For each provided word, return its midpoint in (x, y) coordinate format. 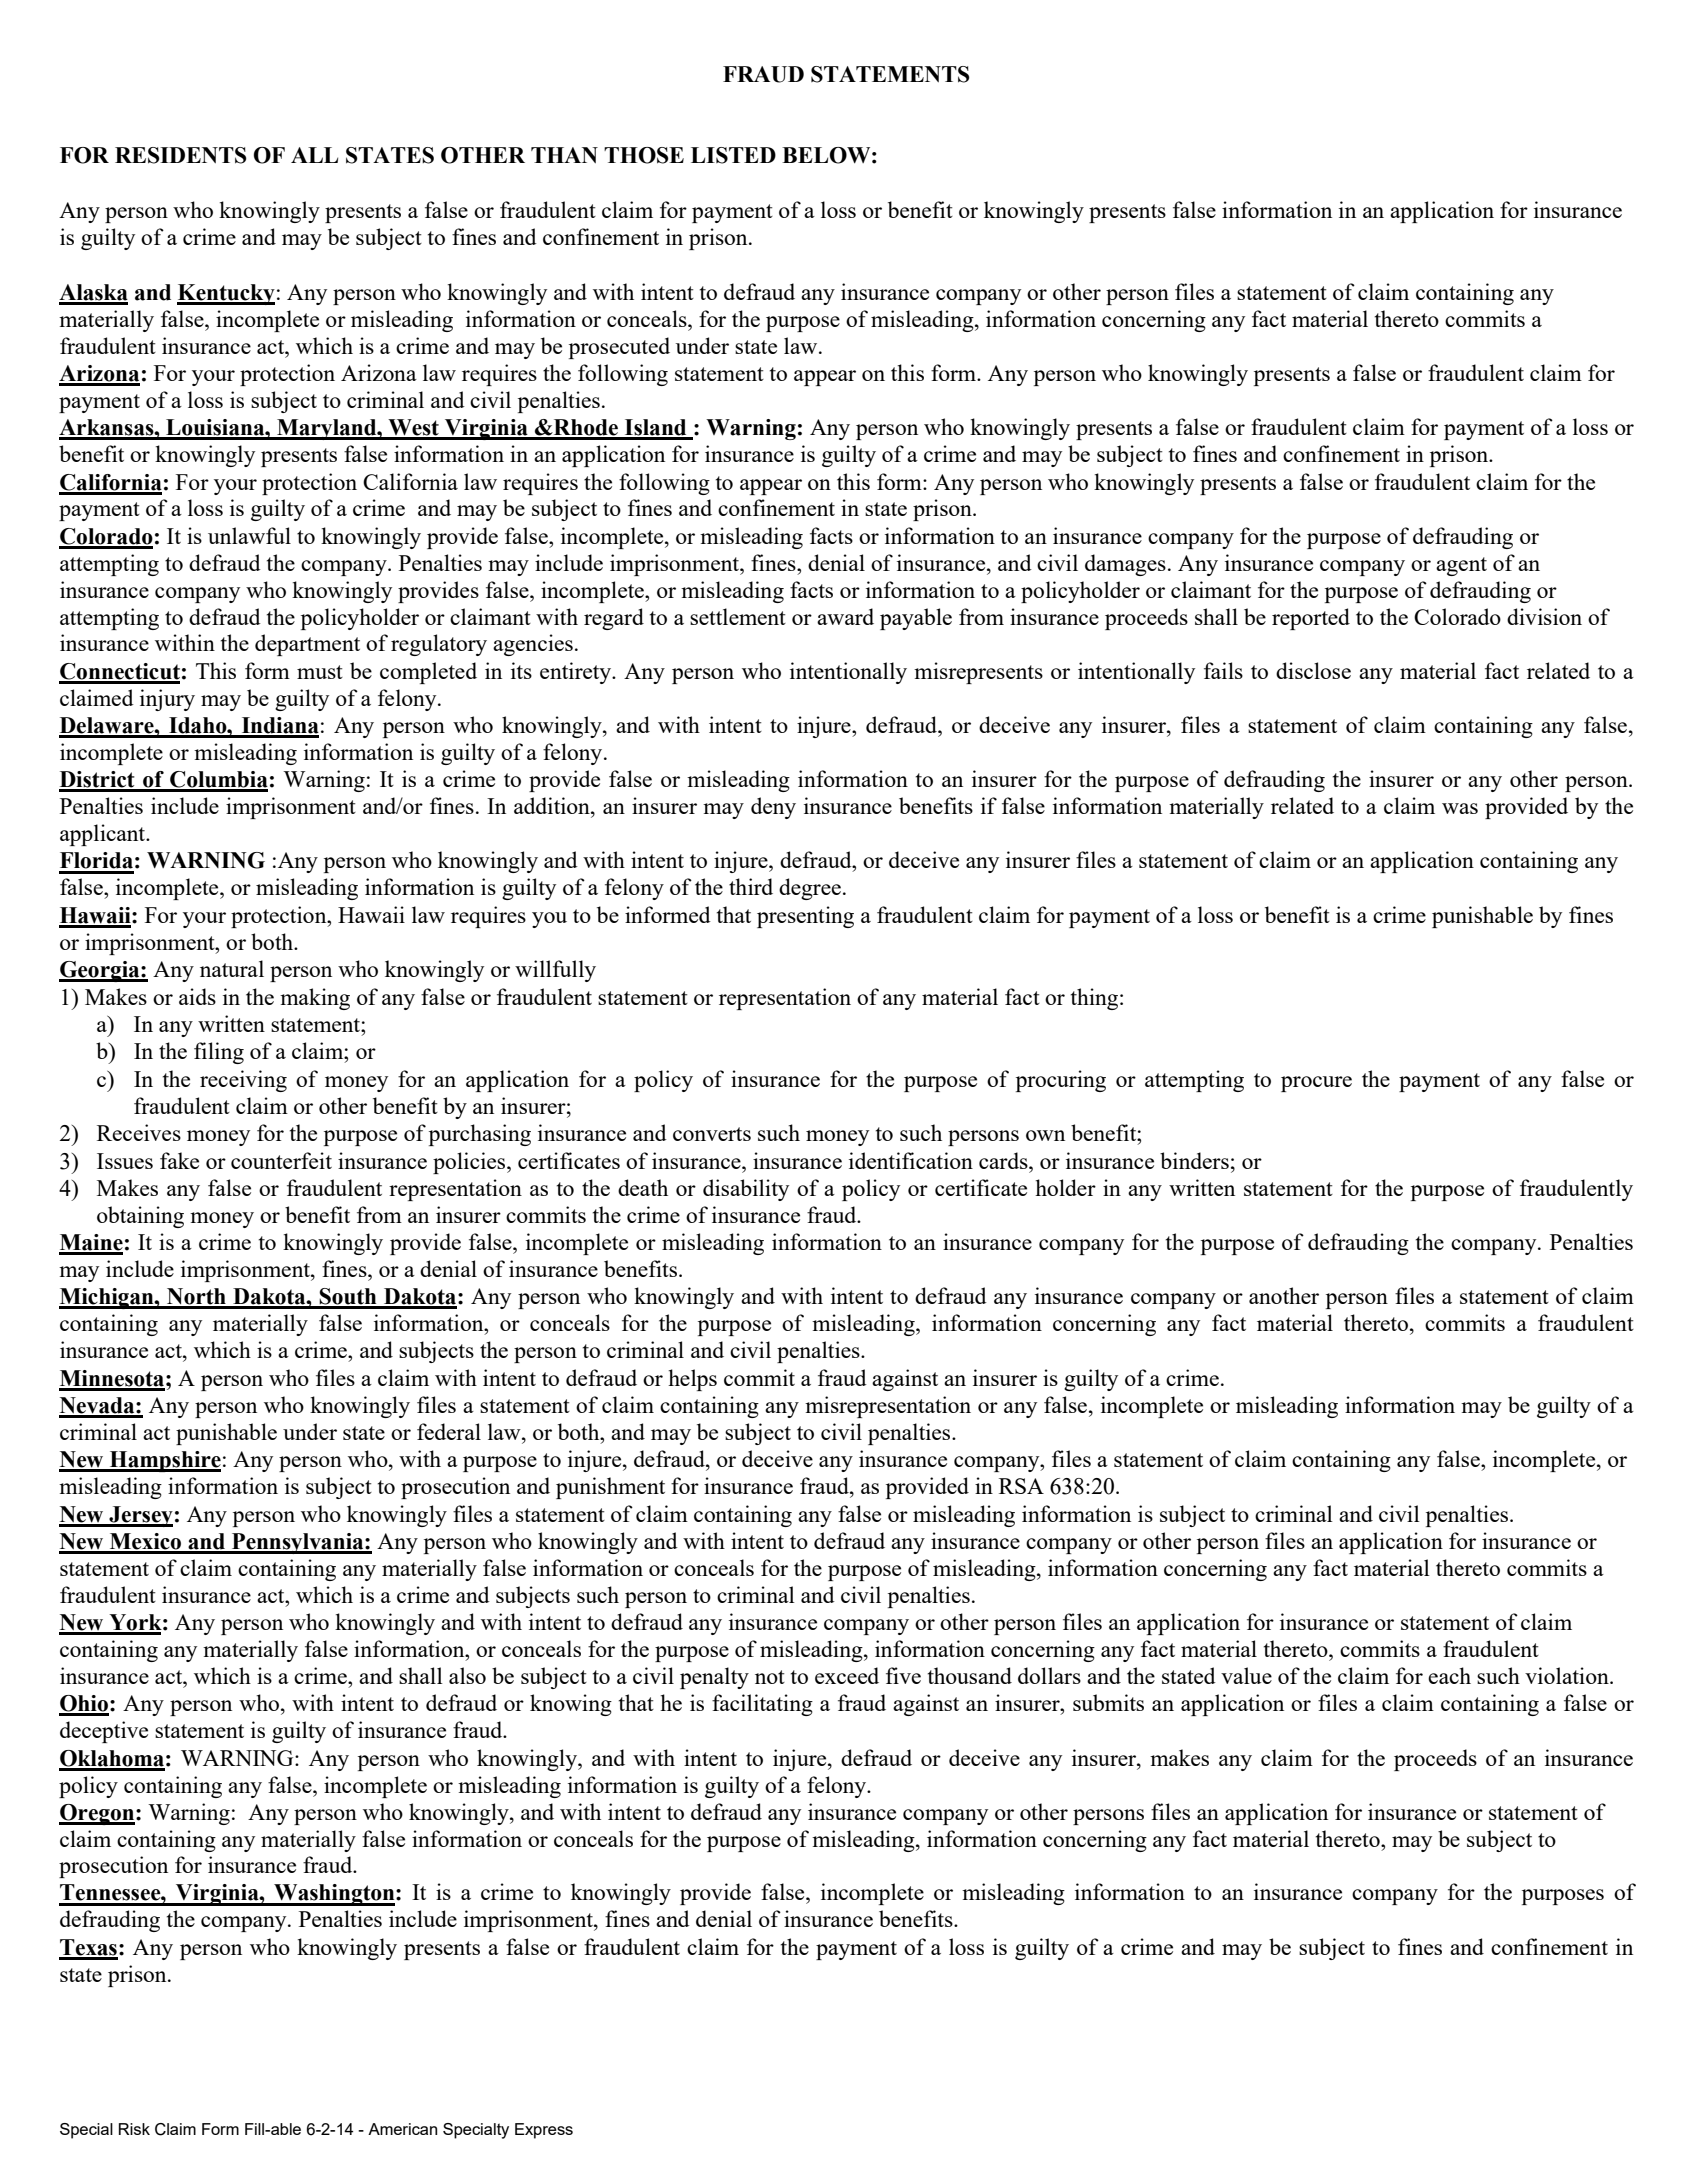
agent (1461, 566)
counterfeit (281, 1160)
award (845, 616)
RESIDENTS (181, 155)
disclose (1313, 670)
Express (544, 2131)
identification (911, 1160)
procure (1316, 1084)
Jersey (140, 1516)
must (320, 672)
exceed (847, 1675)
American (402, 2129)
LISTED (733, 155)
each (1449, 1675)
